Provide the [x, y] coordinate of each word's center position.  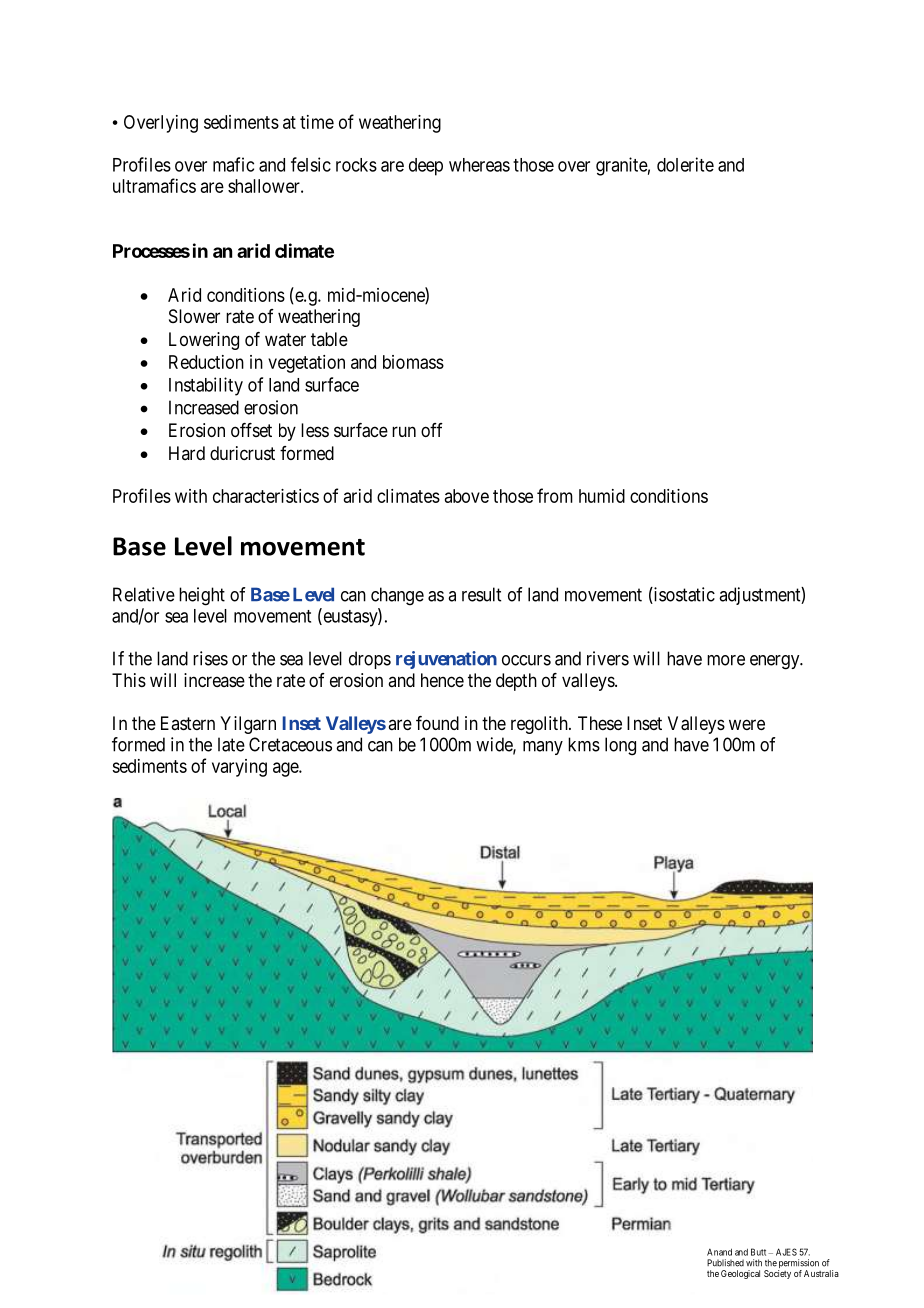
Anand [719, 1252]
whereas [479, 165]
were [747, 724]
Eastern [188, 723]
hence [442, 680]
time [317, 122]
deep [426, 167]
